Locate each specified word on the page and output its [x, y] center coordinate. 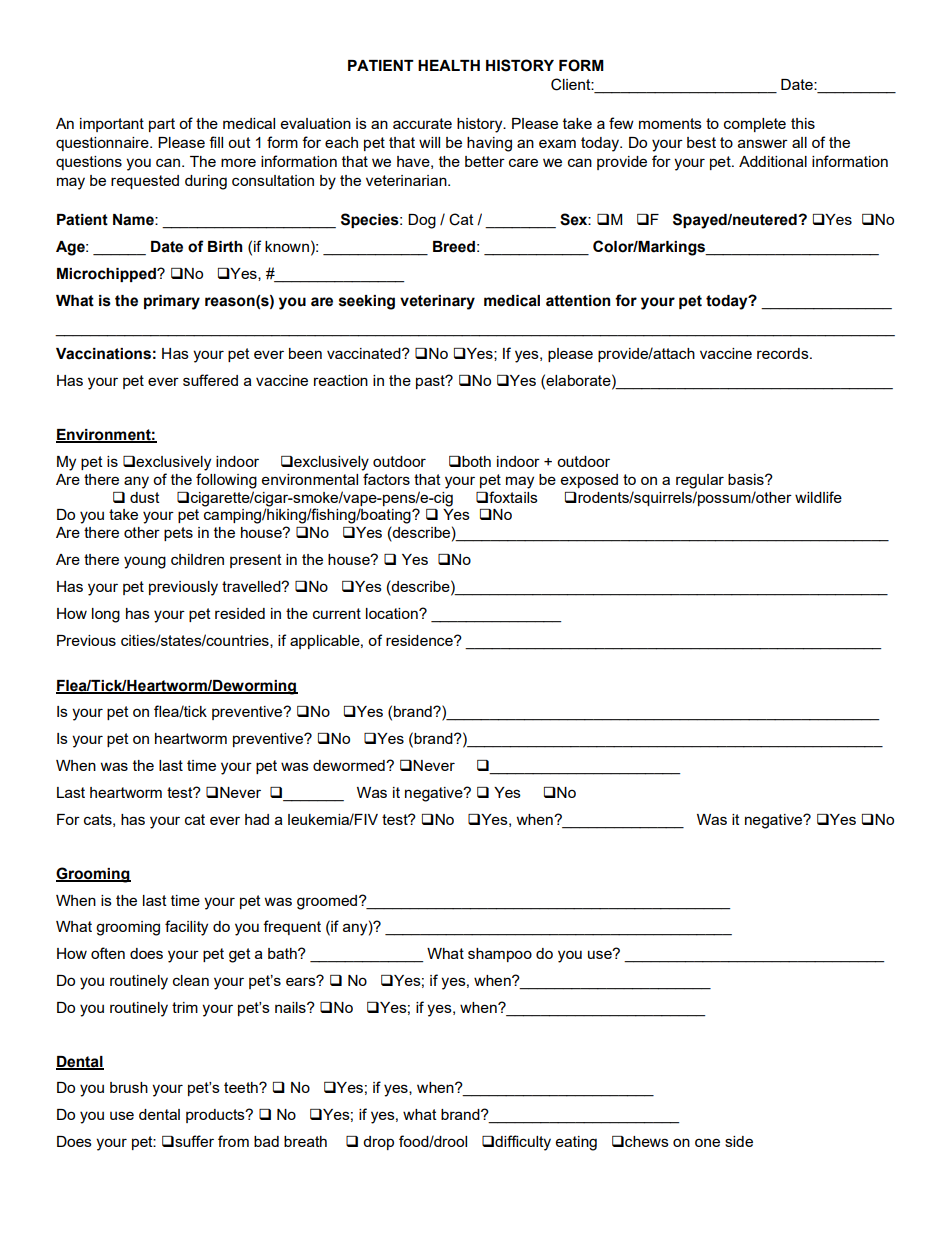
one [707, 1142]
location [393, 613]
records [784, 353]
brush [129, 1087]
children [197, 559]
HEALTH [449, 65]
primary [172, 302]
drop [378, 1143]
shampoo [500, 955]
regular [700, 481]
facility [186, 928]
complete [755, 125]
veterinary [437, 302]
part [162, 125]
